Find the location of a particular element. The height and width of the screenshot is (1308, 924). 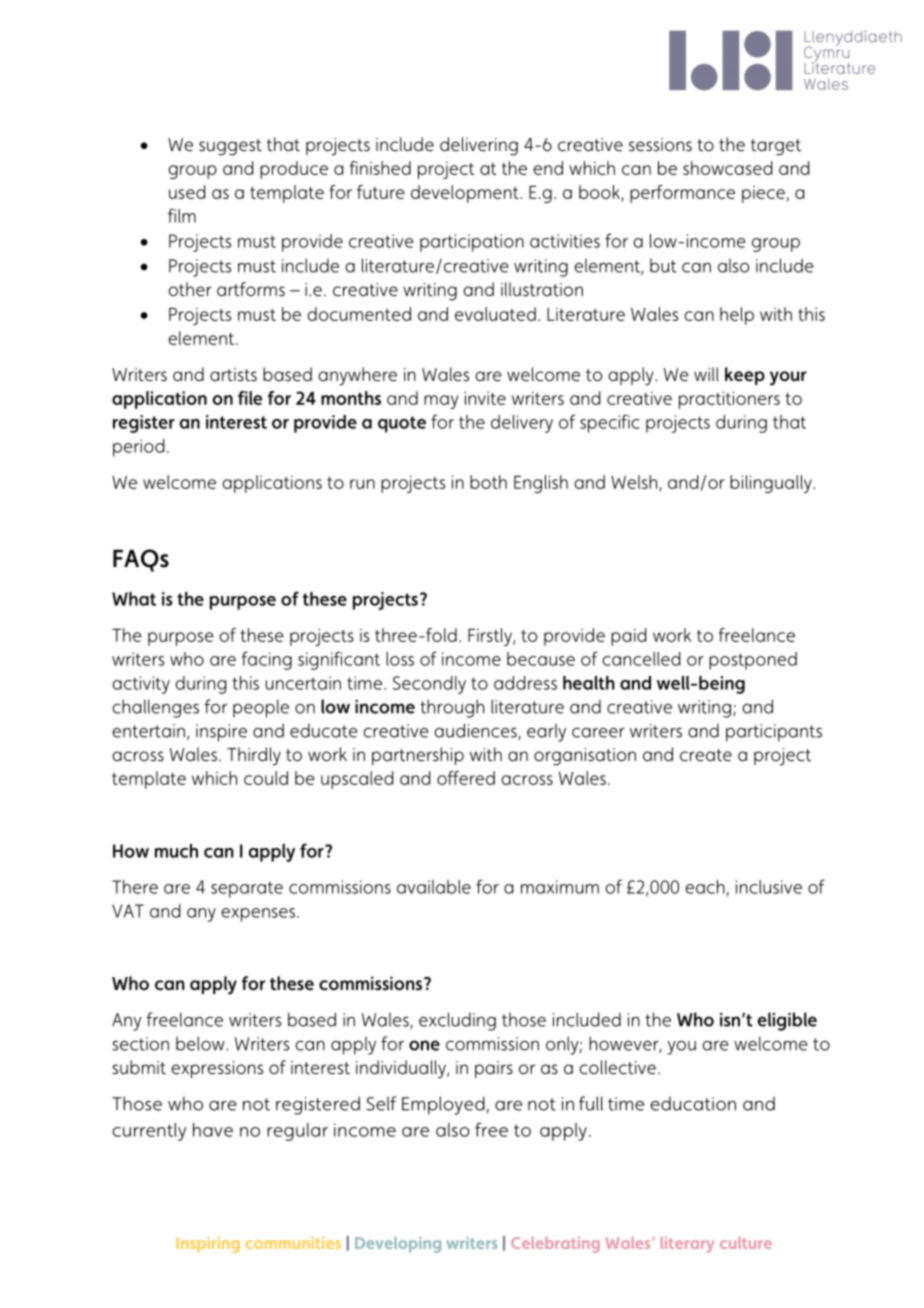

expenses is located at coordinates (258, 915).
